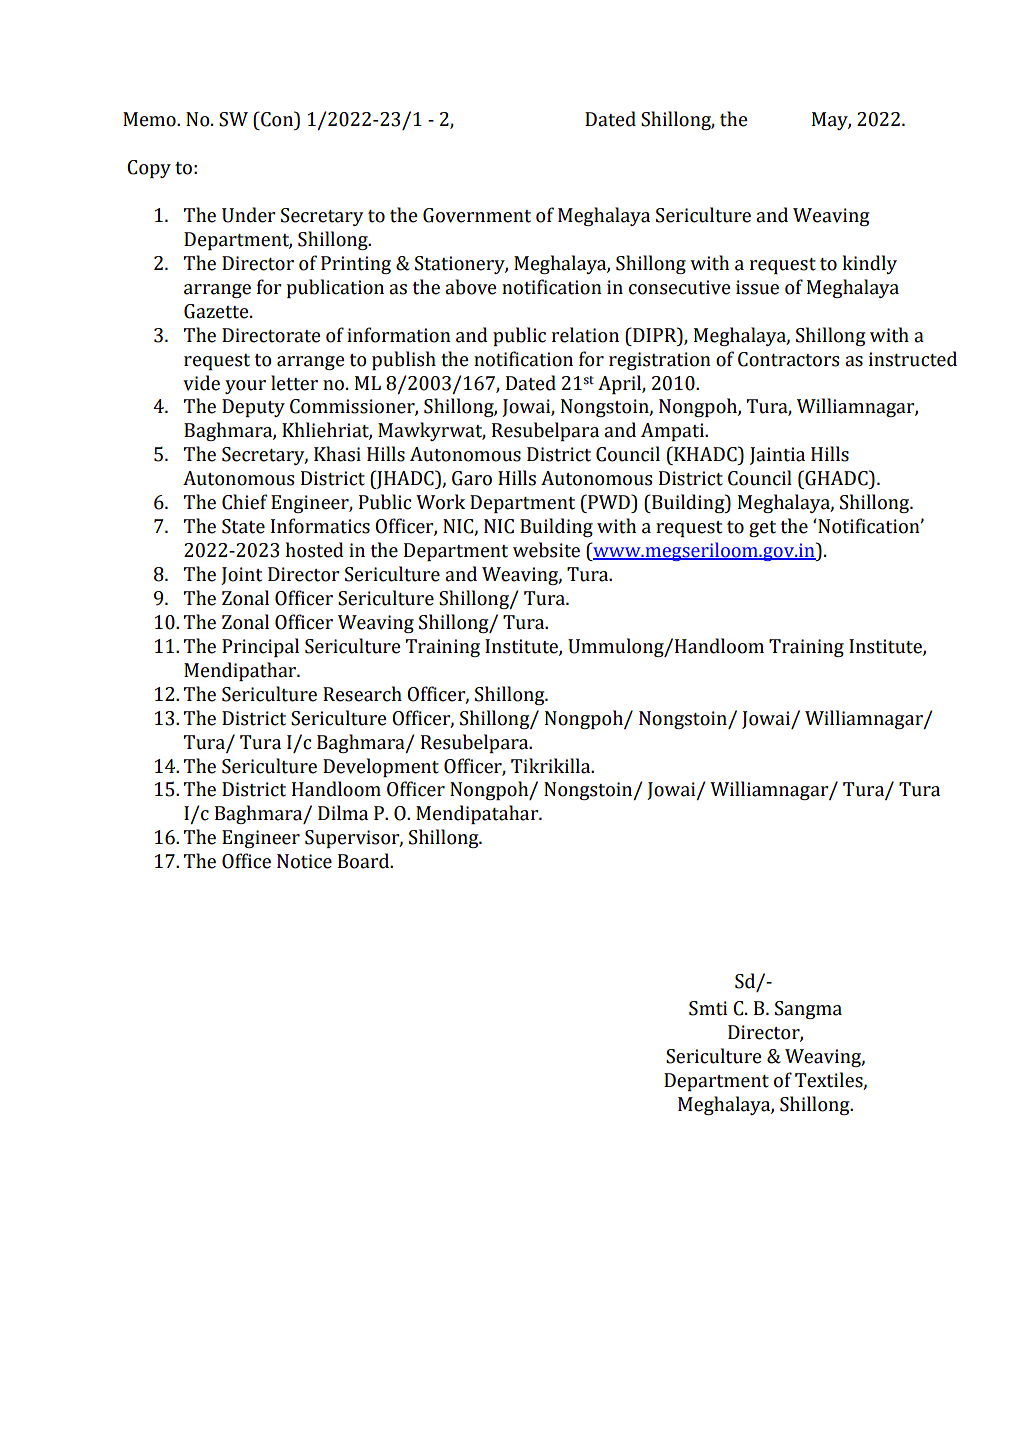 The height and width of the screenshot is (1432, 1012). I want to click on get, so click(762, 529).
